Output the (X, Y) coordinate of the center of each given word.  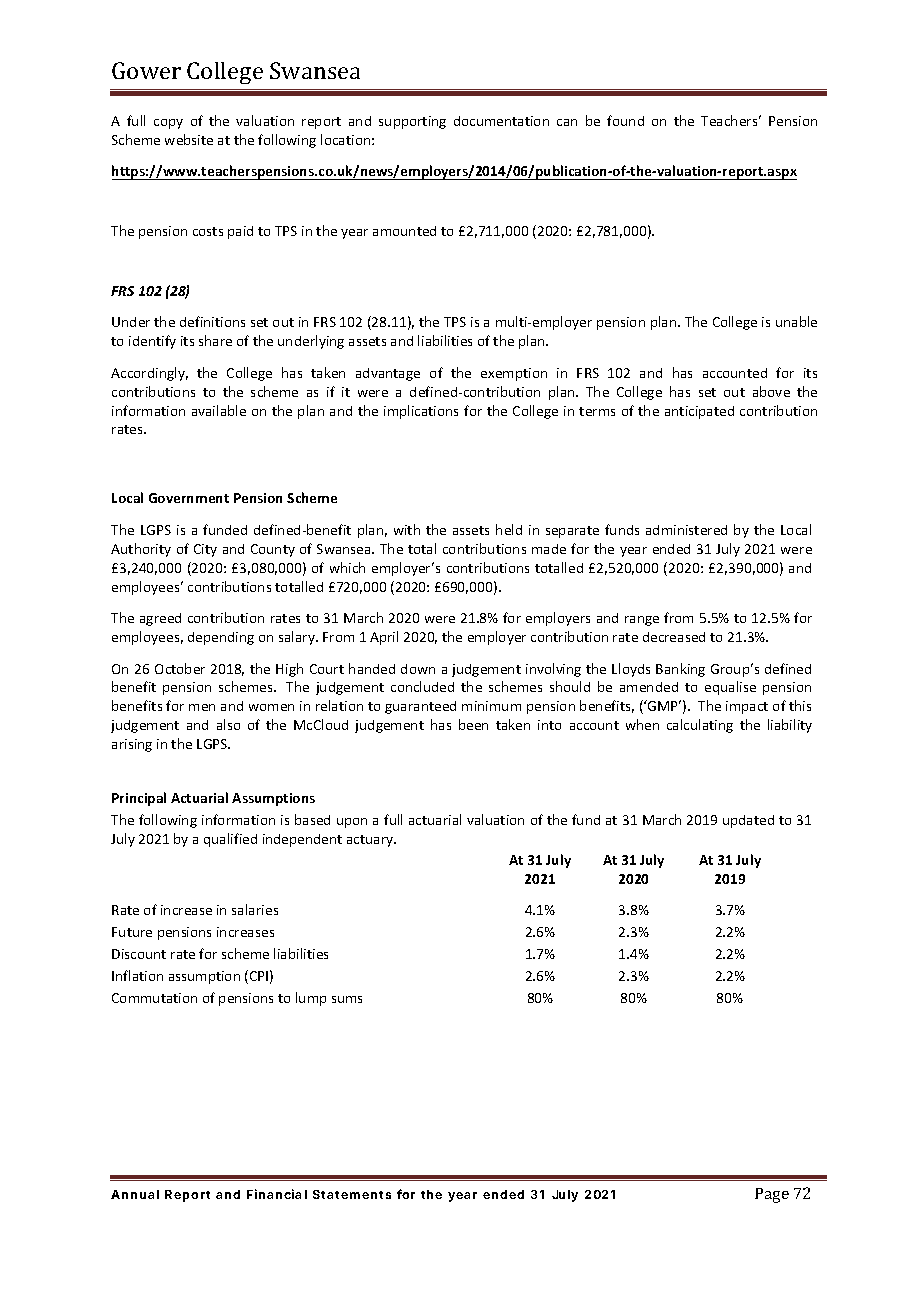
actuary (371, 841)
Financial (277, 1194)
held (509, 529)
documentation (501, 121)
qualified (230, 840)
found (625, 120)
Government (189, 498)
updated (748, 821)
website (189, 139)
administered (686, 530)
